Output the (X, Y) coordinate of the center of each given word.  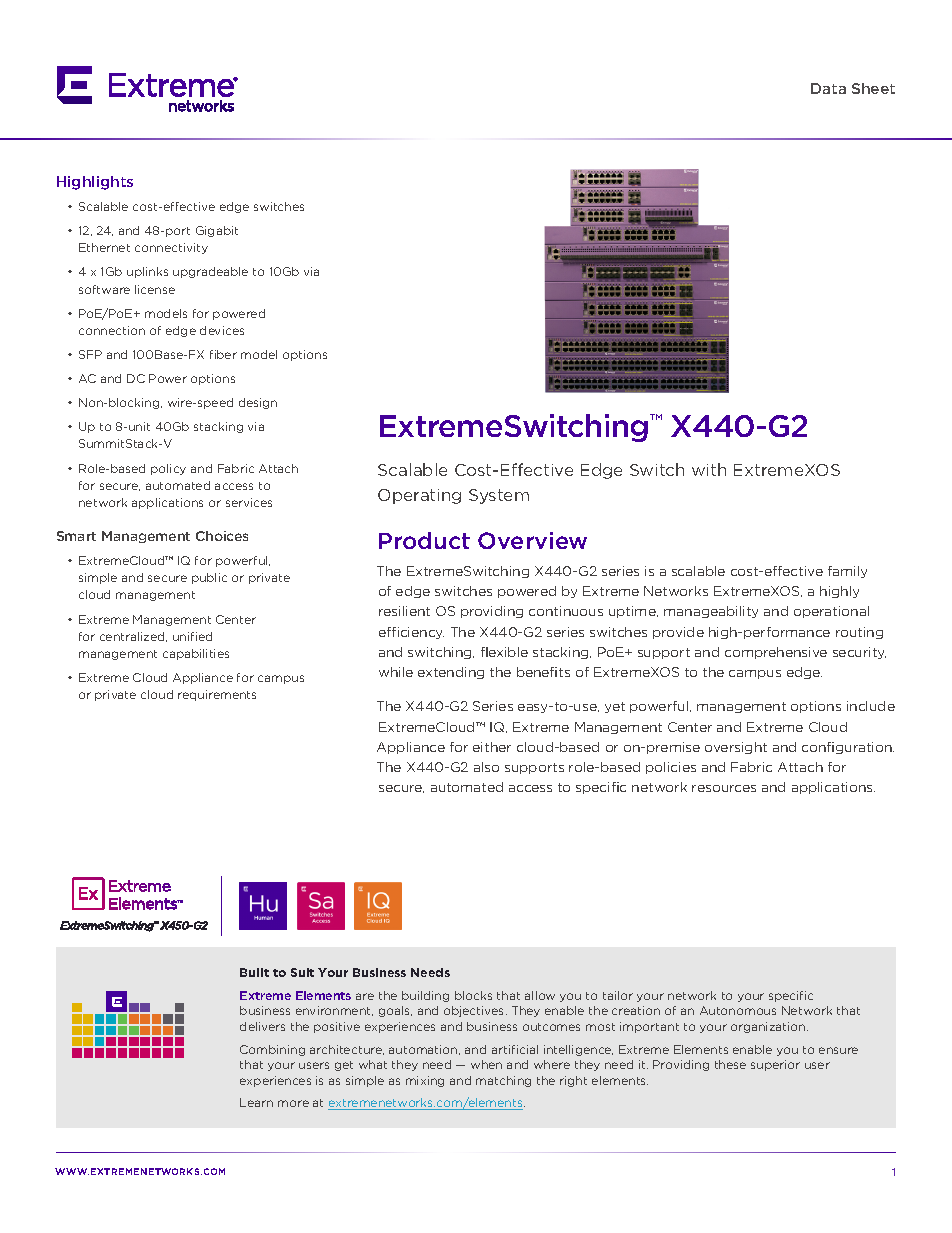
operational (831, 612)
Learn (256, 1102)
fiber (223, 354)
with (709, 469)
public (209, 578)
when (486, 1064)
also (486, 767)
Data (828, 88)
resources (724, 788)
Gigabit (217, 231)
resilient (404, 611)
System (499, 496)
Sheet (873, 88)
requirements (217, 695)
